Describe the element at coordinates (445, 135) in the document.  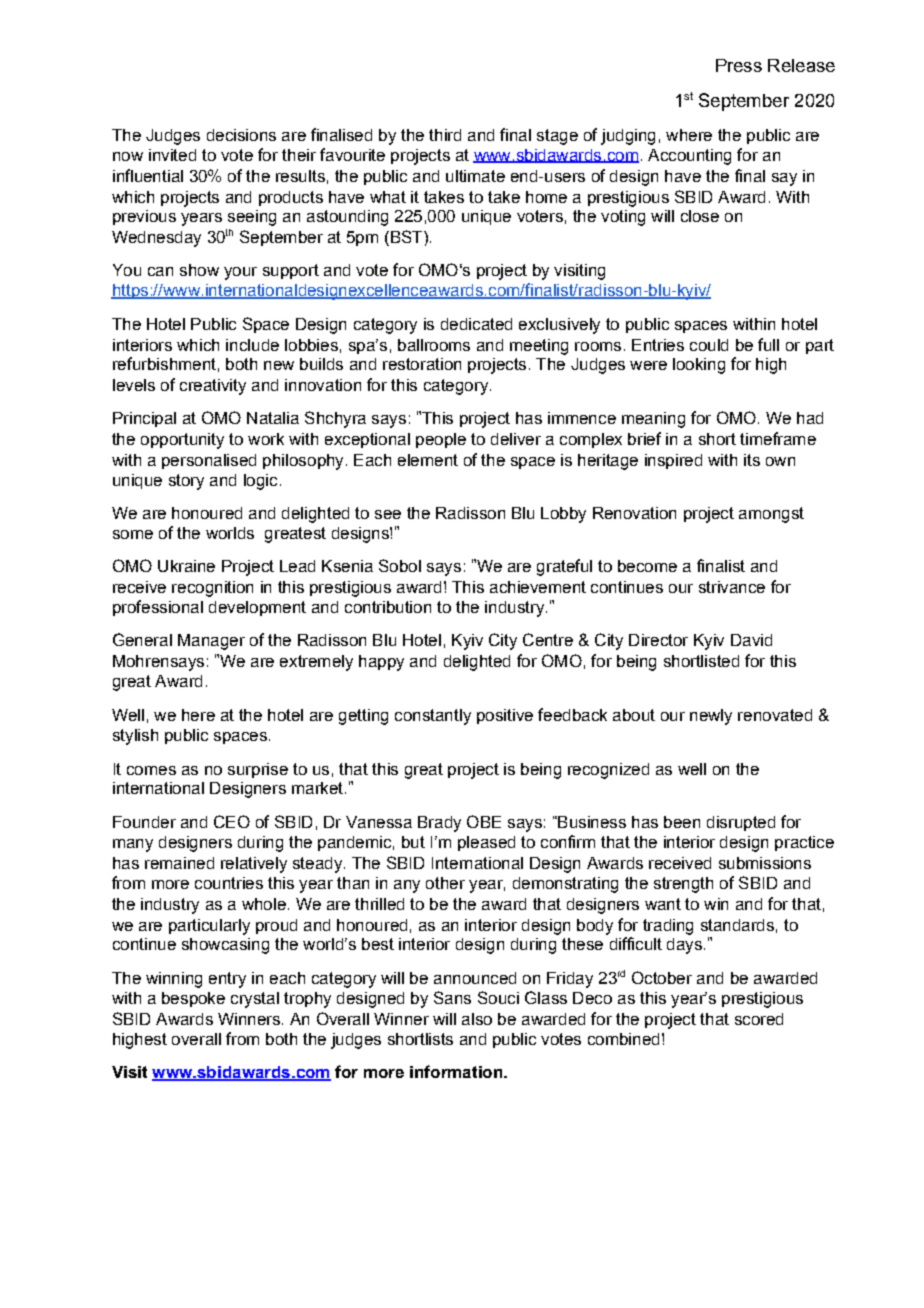
I see `third` at that location.
